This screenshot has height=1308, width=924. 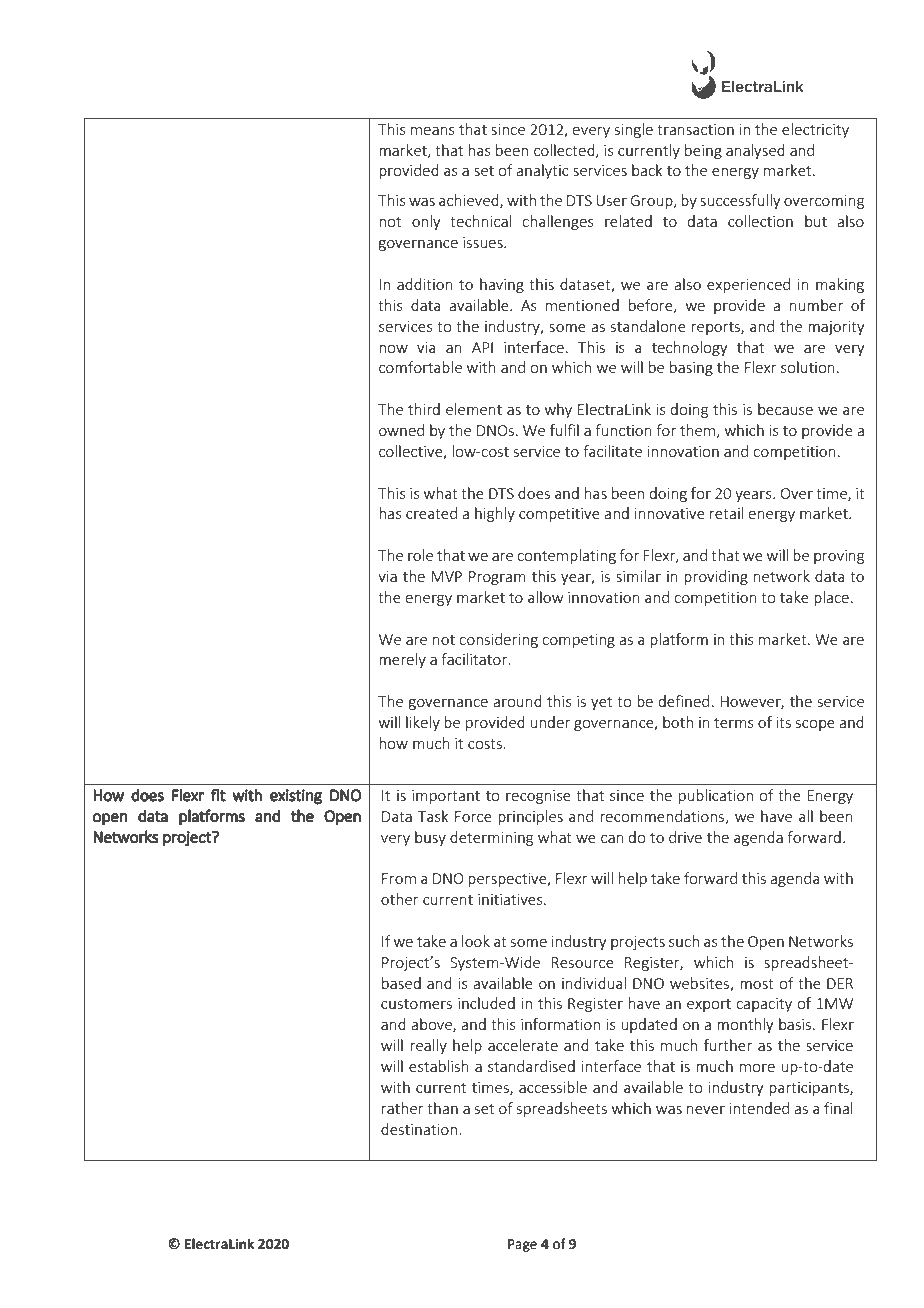 I want to click on retail, so click(x=726, y=513).
